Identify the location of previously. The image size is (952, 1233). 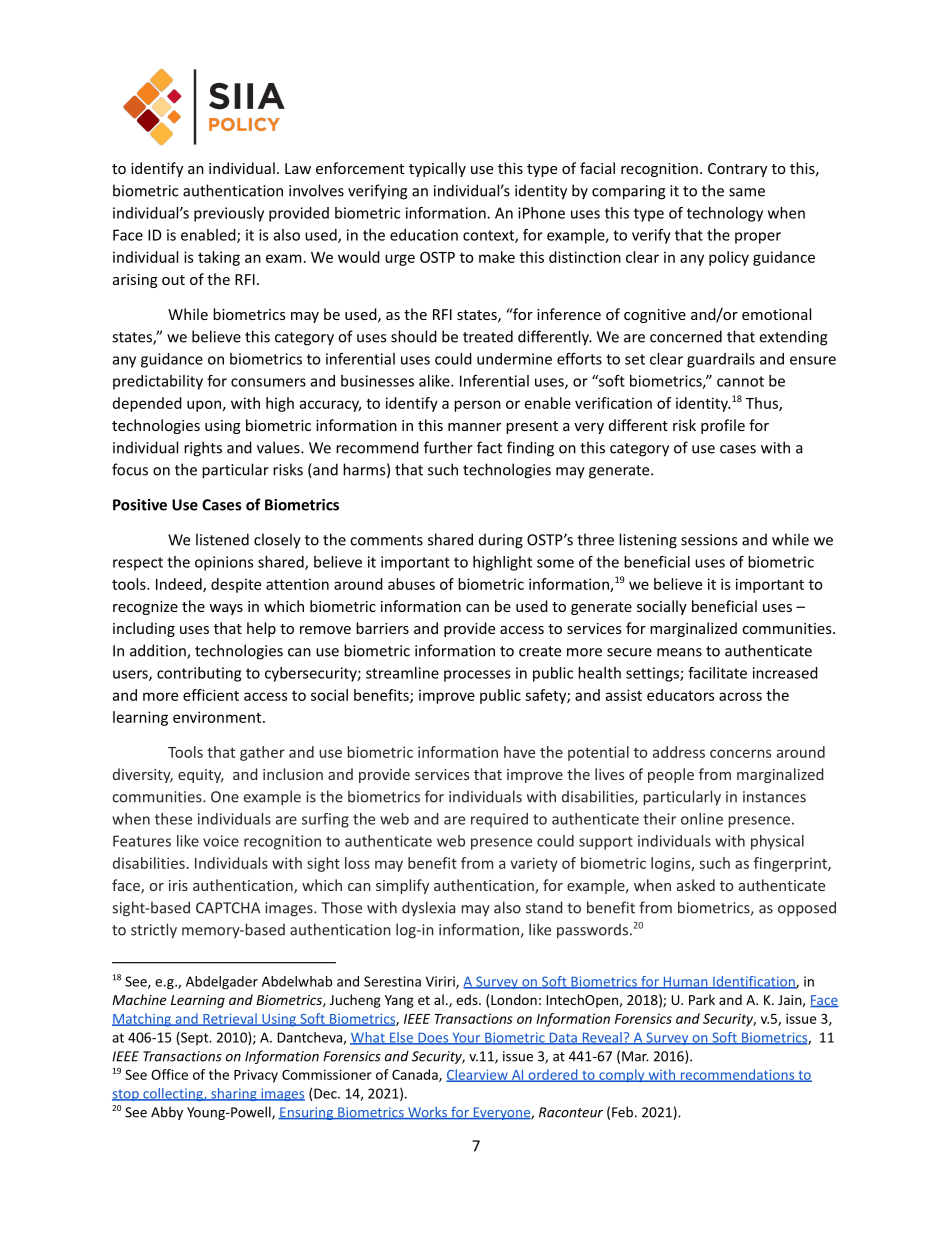
(229, 214).
